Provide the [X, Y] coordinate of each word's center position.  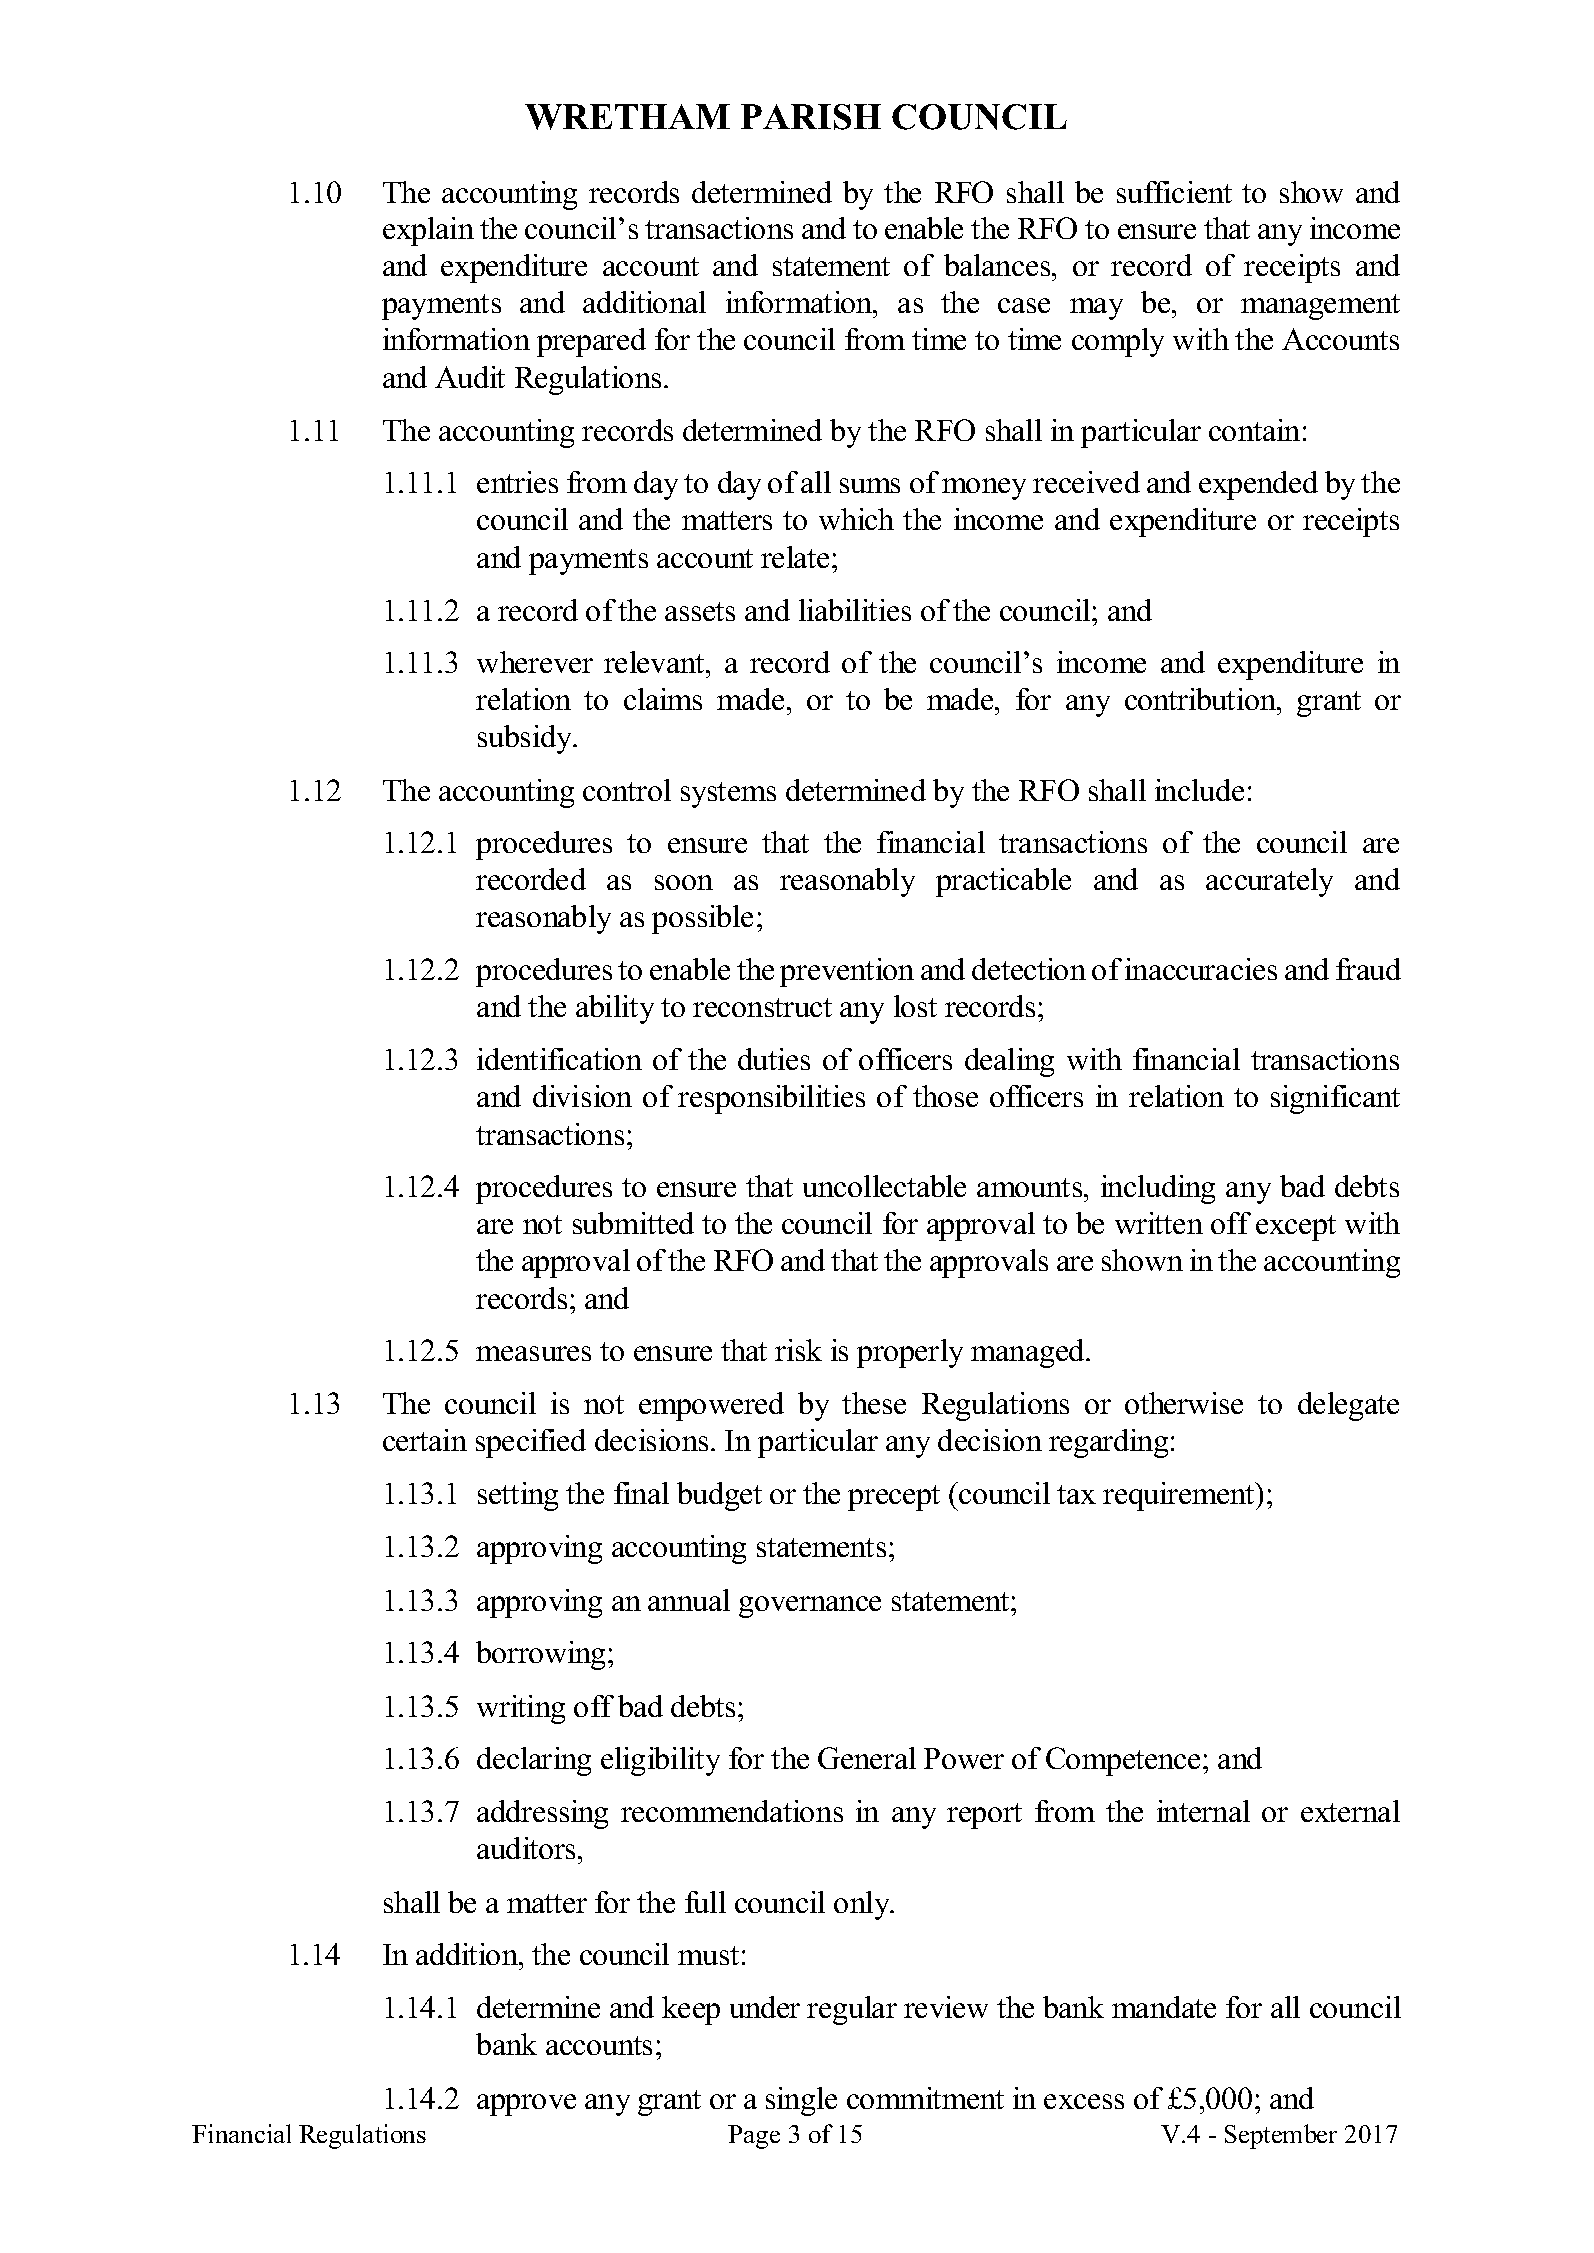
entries [517, 482]
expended [1258, 485]
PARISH [811, 117]
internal [1203, 1811]
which [856, 519]
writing [521, 1709]
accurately [1269, 882]
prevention [847, 972]
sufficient [1174, 192]
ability [615, 1009]
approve [526, 2105]
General [867, 1758]
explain [428, 231]
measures [533, 1353]
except [1296, 1228]
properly [910, 1353]
